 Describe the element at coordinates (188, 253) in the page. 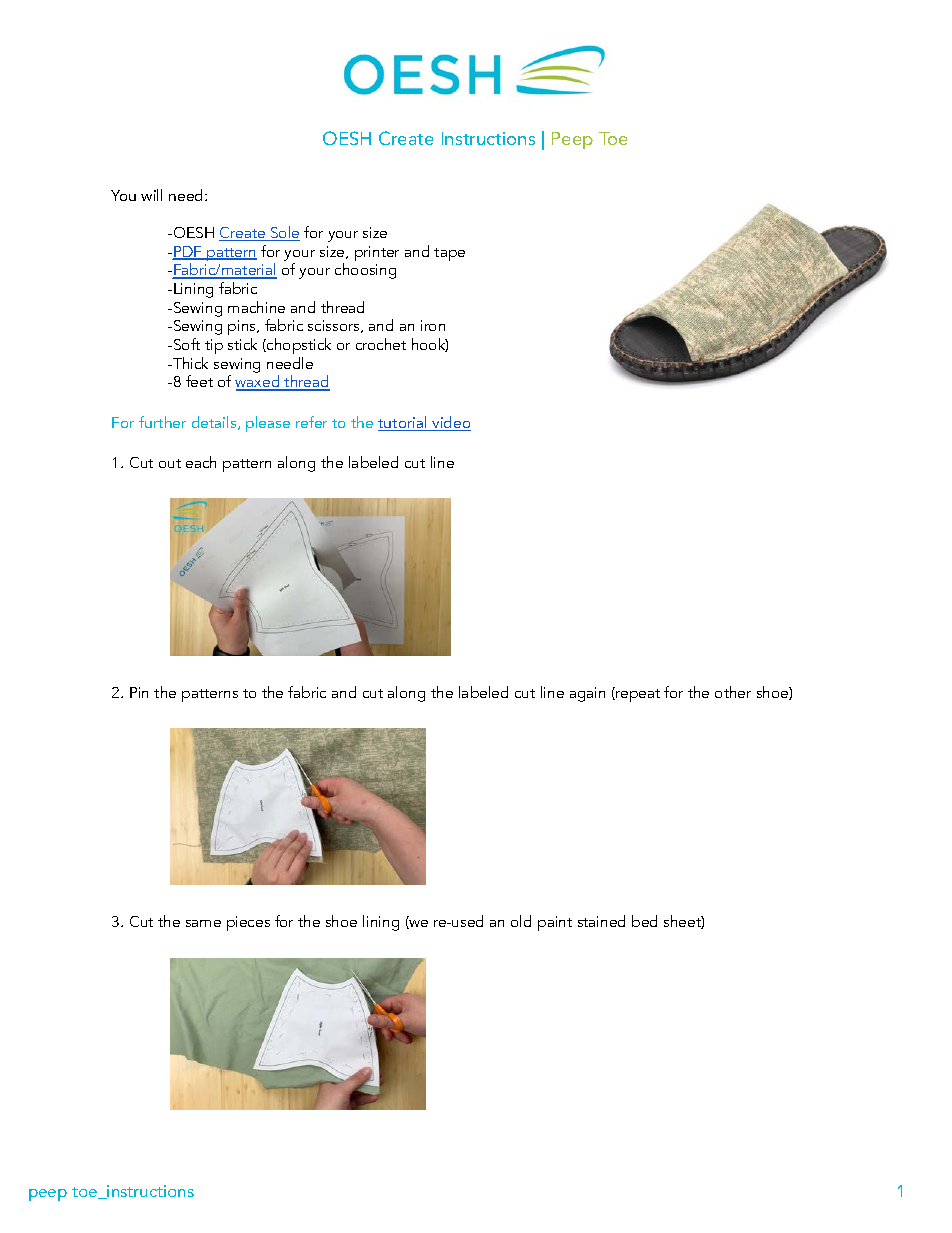

I see `PDF` at that location.
